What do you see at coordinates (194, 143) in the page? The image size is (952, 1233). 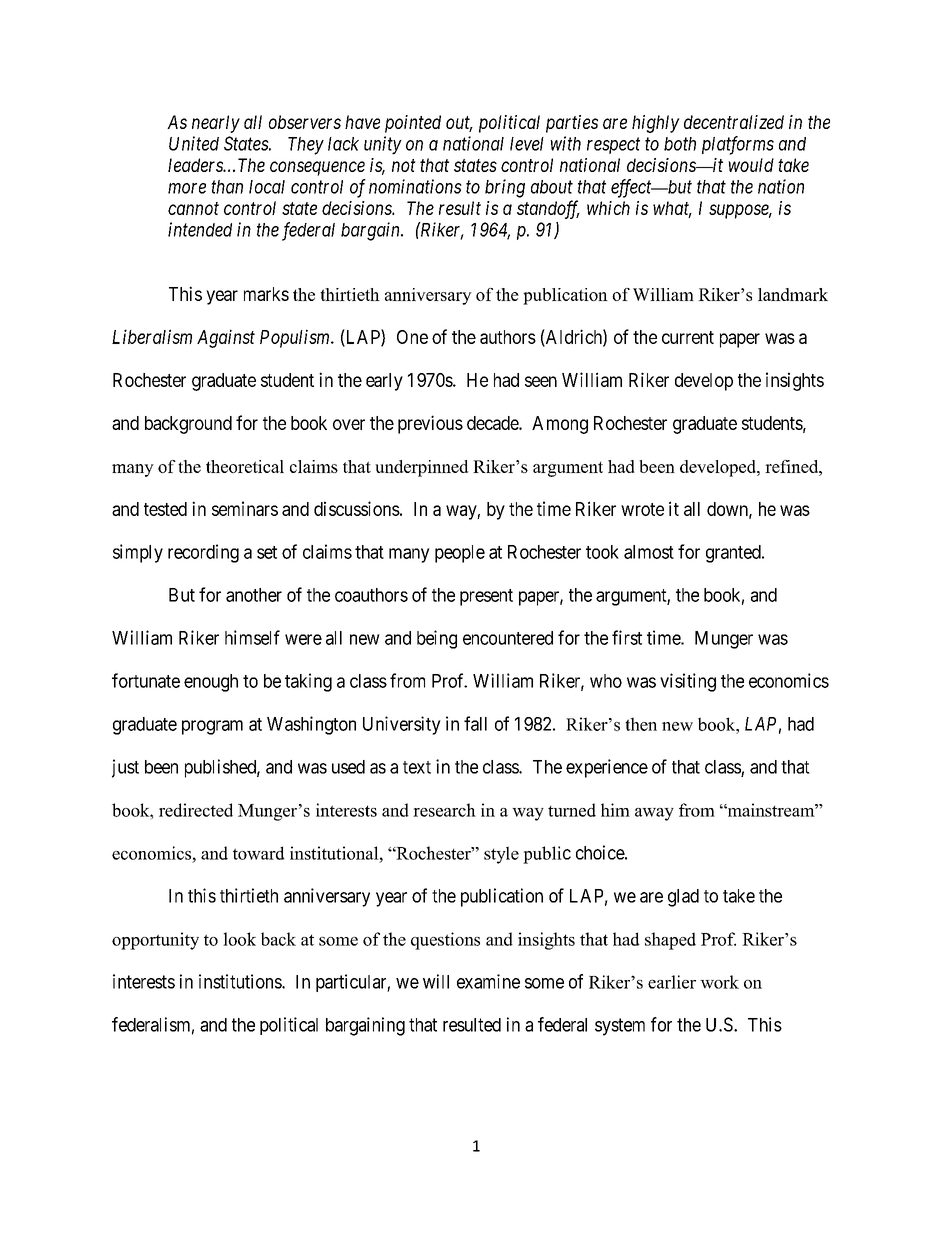 I see `United` at bounding box center [194, 143].
